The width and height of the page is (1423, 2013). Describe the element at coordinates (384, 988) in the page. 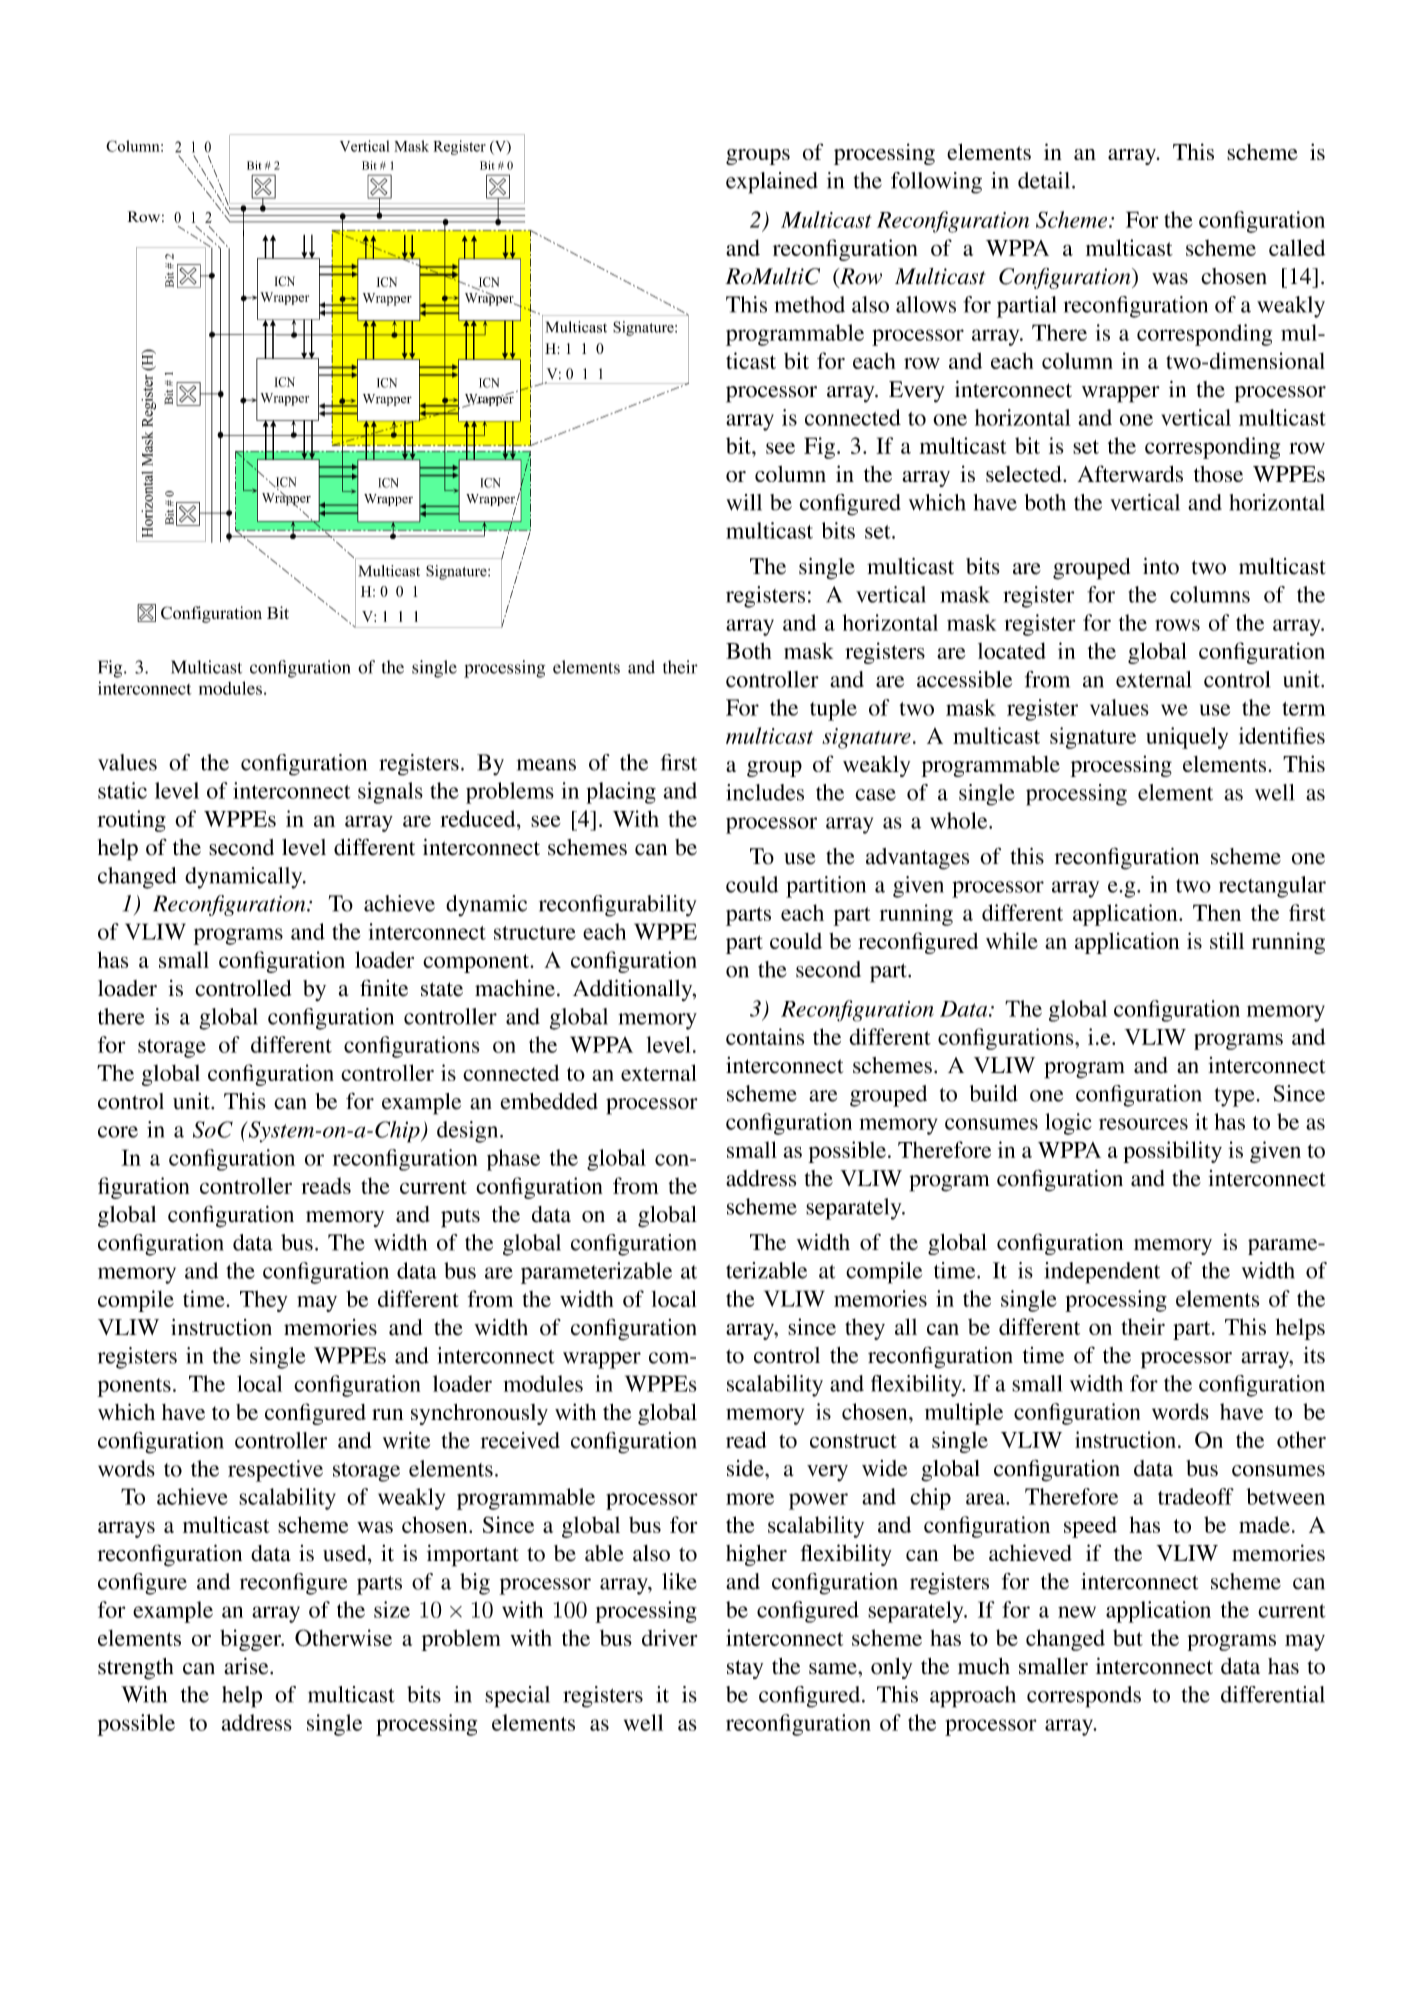

I see `finite` at that location.
